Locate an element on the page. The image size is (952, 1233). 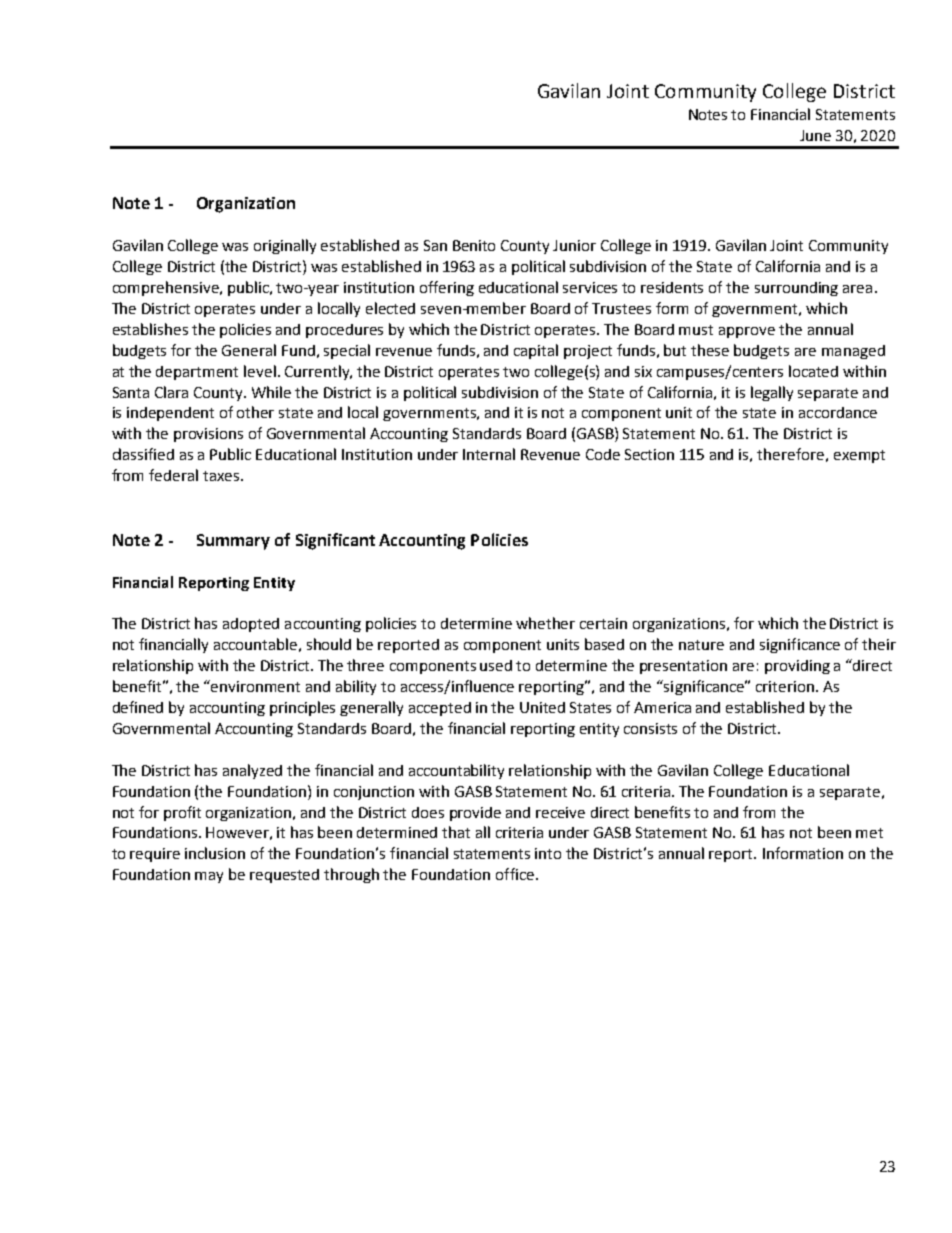
environment is located at coordinates (255, 686).
